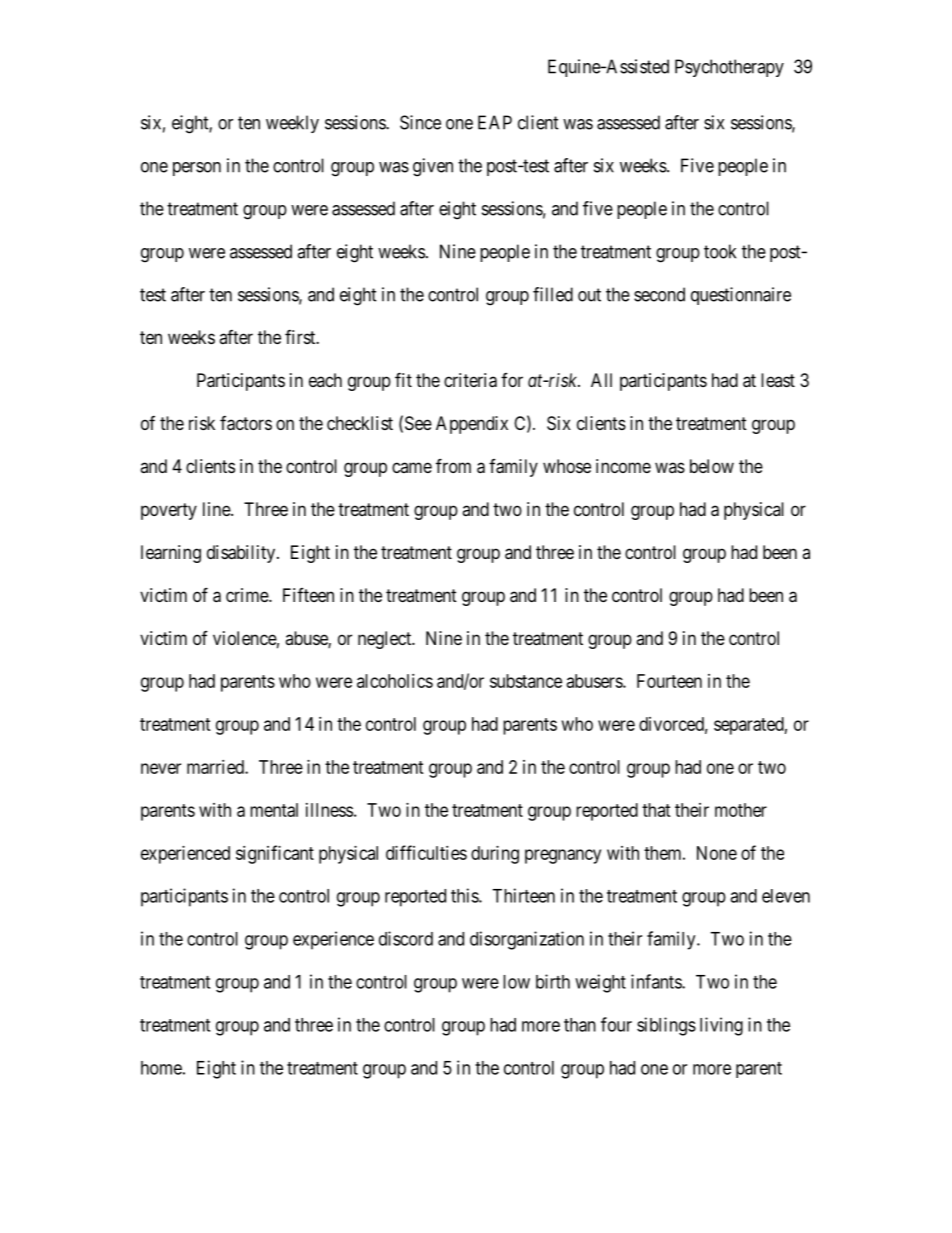  What do you see at coordinates (161, 1068) in the page?
I see `home` at bounding box center [161, 1068].
